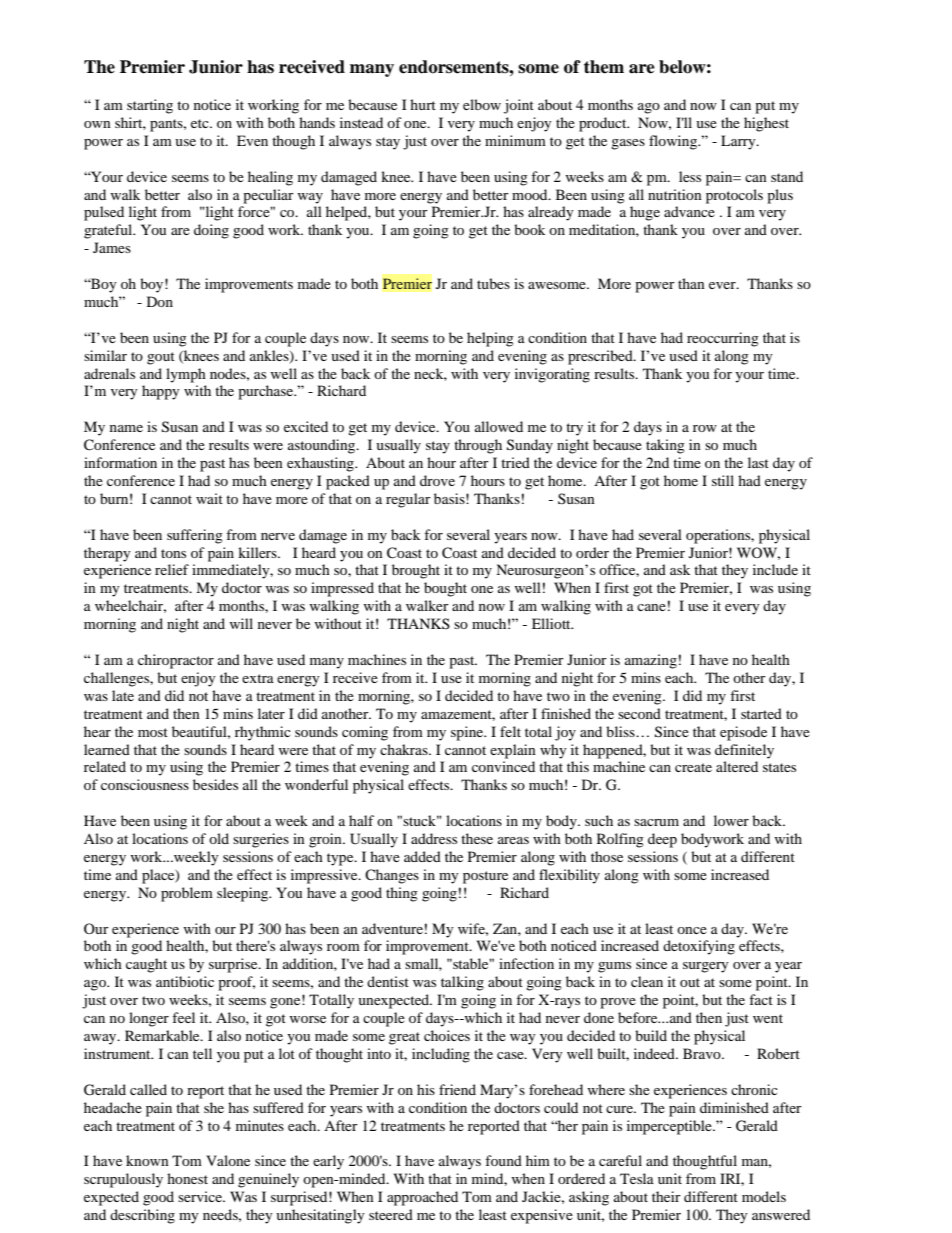  Describe the element at coordinates (674, 142) in the screenshot. I see `flowing` at that location.
